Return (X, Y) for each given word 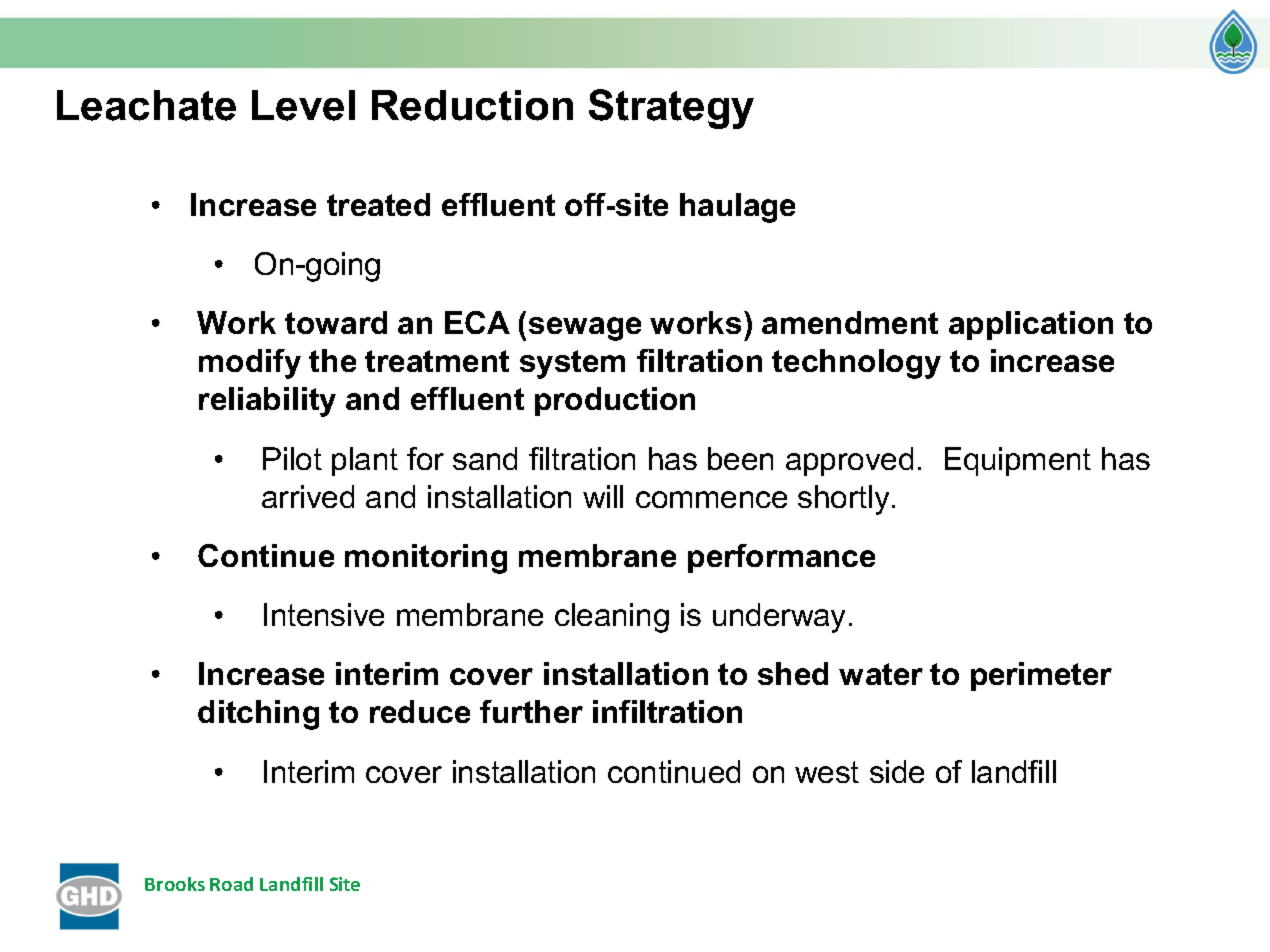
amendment (850, 322)
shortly (843, 500)
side (897, 771)
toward (336, 322)
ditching (258, 715)
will (603, 496)
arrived (308, 496)
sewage (585, 329)
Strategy (671, 109)
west (827, 772)
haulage (737, 208)
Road (231, 884)
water (881, 674)
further (531, 711)
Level (303, 105)
